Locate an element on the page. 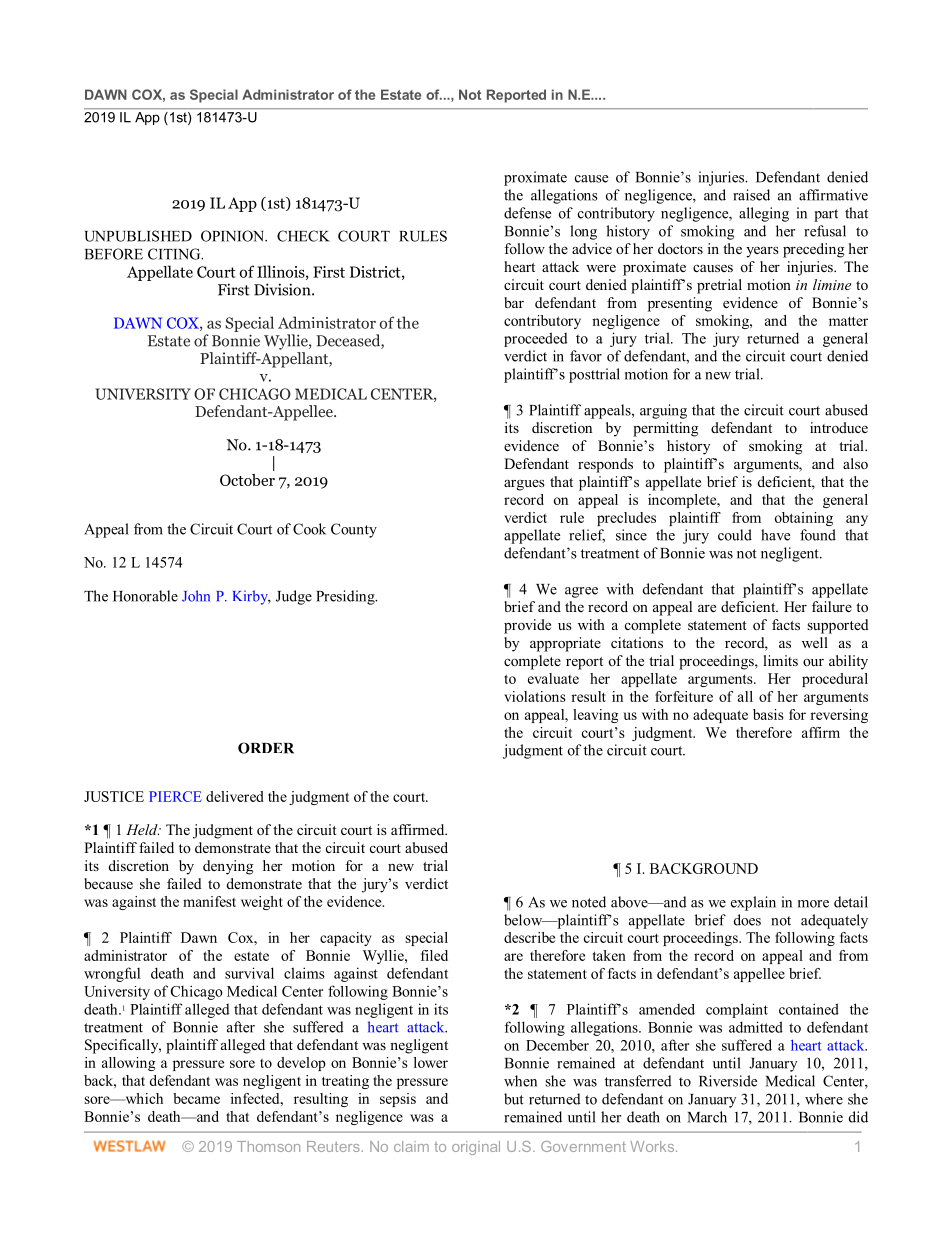 The height and width of the document is (1233, 952). March is located at coordinates (707, 1117).
